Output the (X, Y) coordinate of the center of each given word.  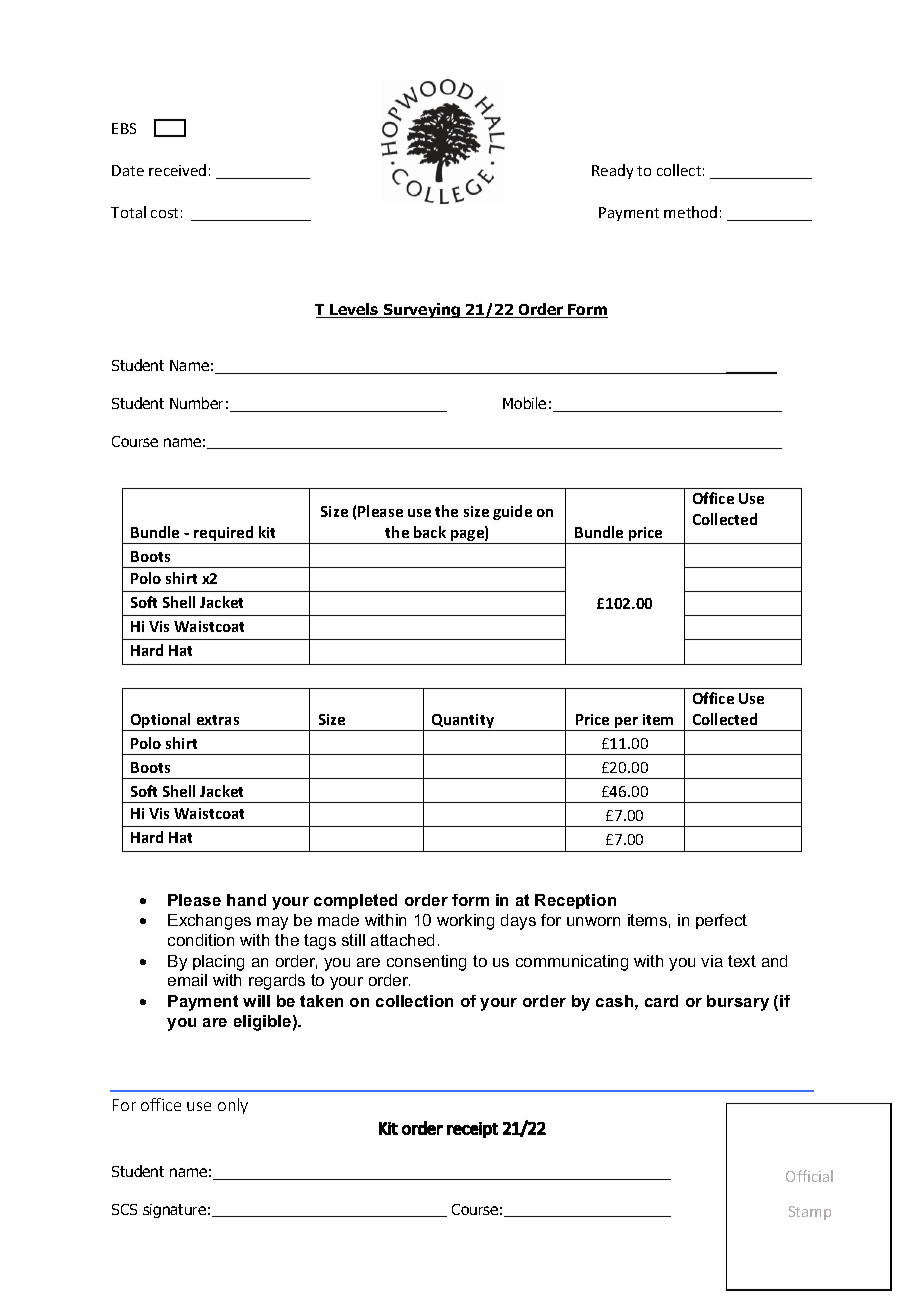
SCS (124, 1209)
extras (218, 720)
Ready (612, 171)
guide (512, 512)
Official (809, 1176)
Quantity (463, 722)
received (177, 170)
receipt (472, 1130)
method (690, 212)
